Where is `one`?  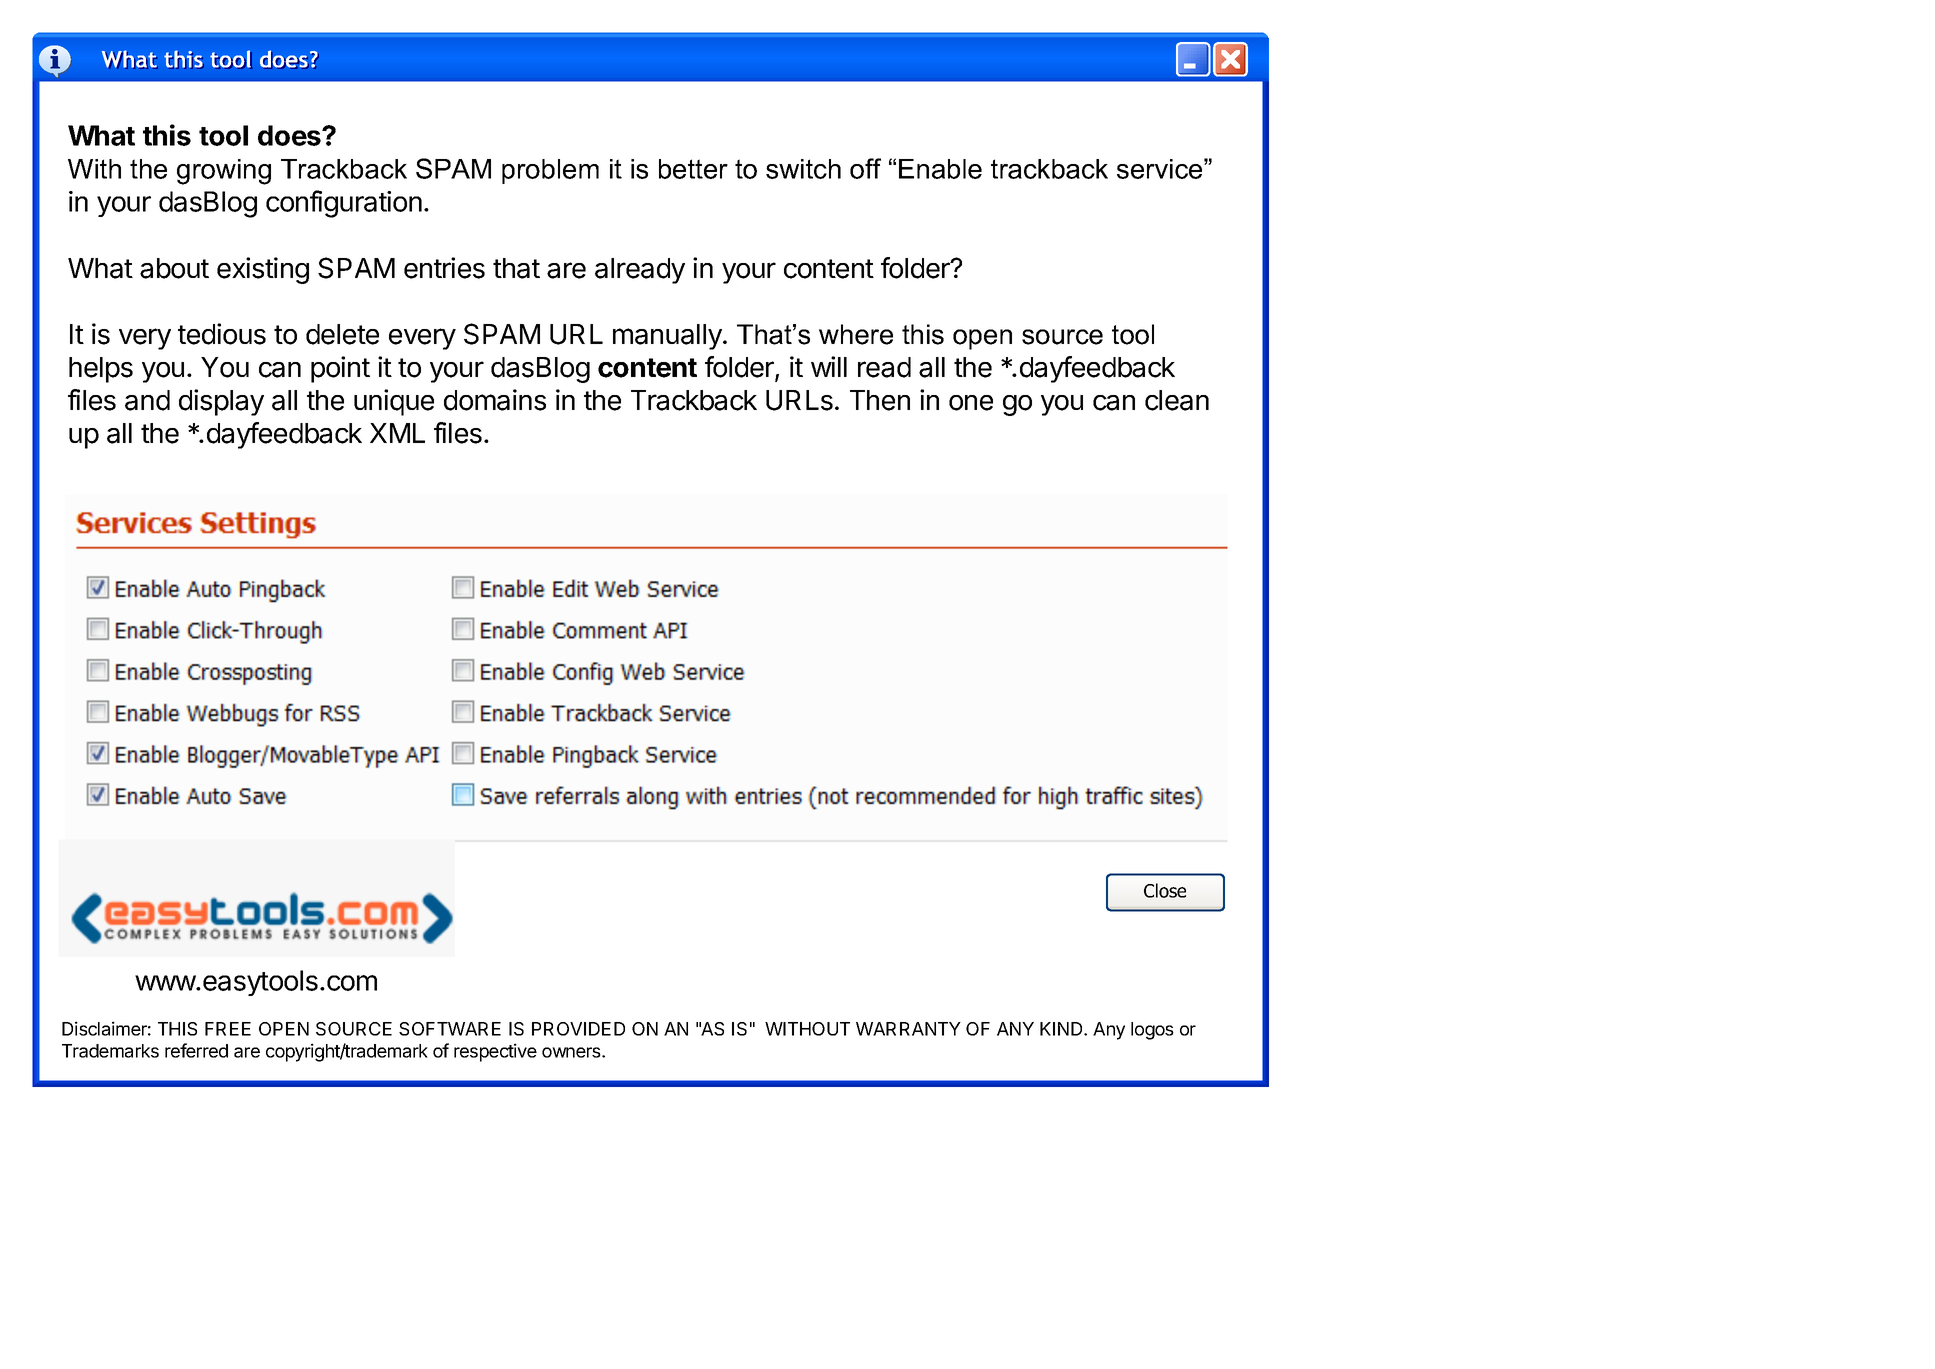 one is located at coordinates (971, 403).
